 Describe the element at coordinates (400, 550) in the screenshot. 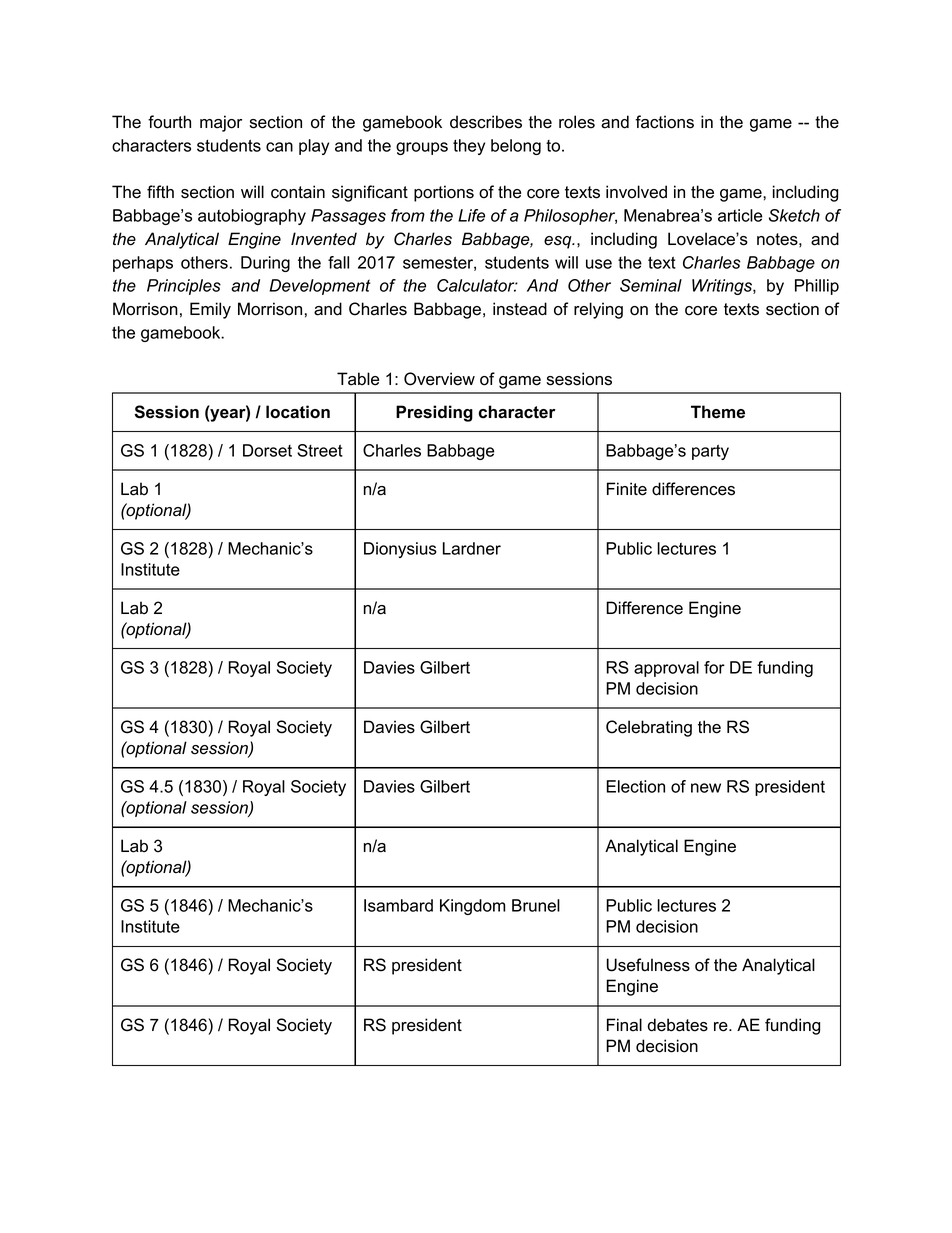

I see `Dionysius` at that location.
